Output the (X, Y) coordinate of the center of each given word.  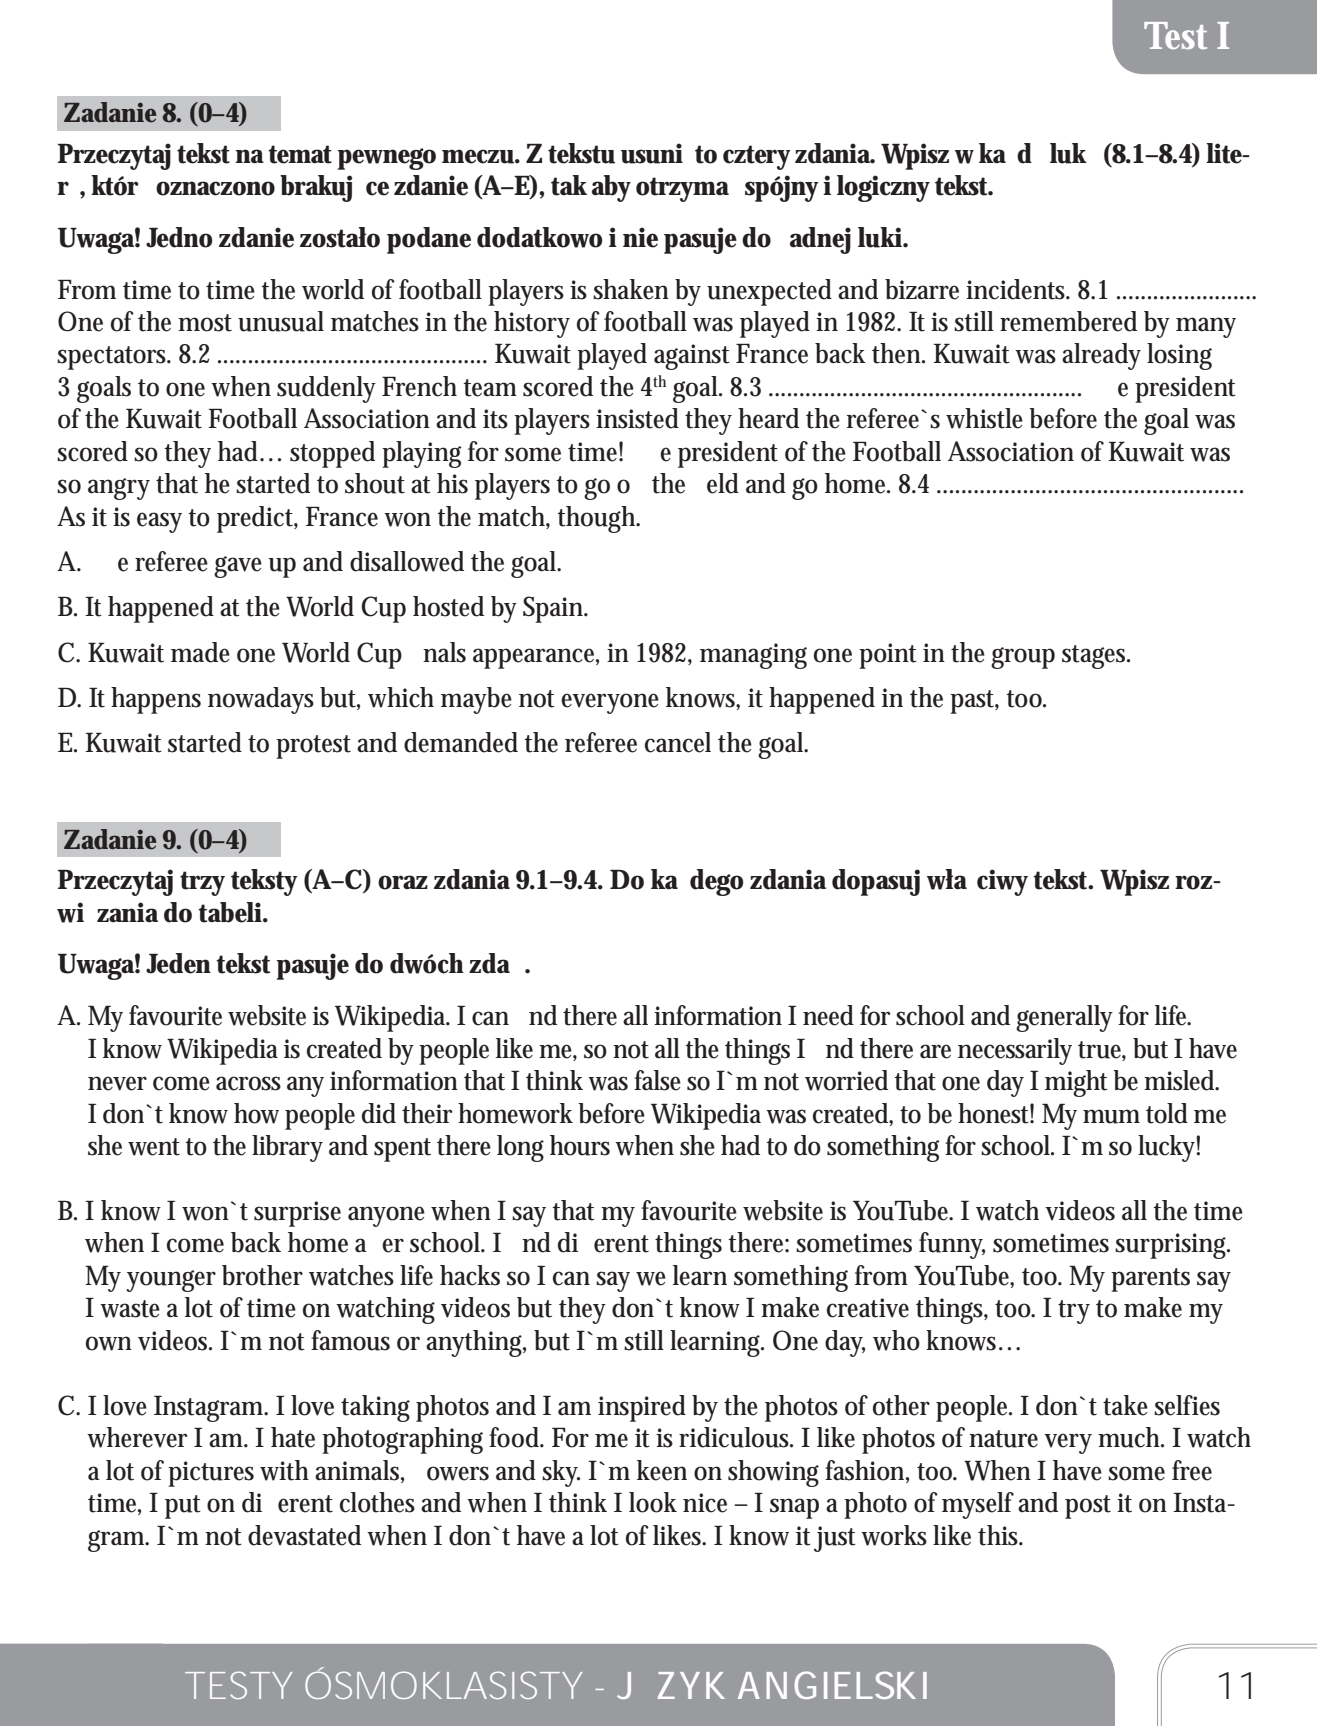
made (200, 652)
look (653, 1502)
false (657, 1080)
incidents (1018, 289)
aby (611, 188)
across (248, 1083)
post (1088, 1507)
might (1076, 1083)
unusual (281, 321)
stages (1096, 657)
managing (753, 656)
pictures (211, 1474)
